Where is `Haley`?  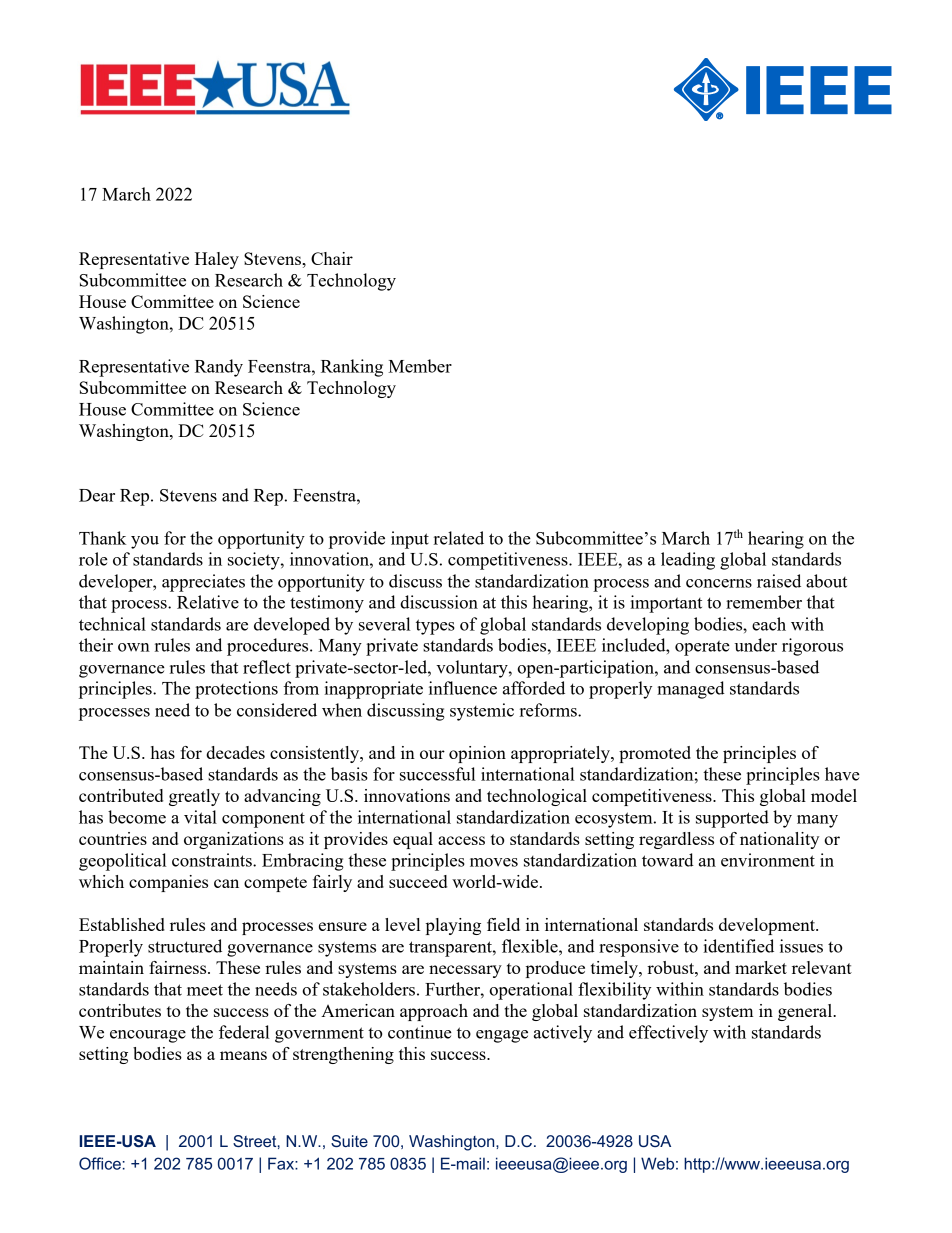 Haley is located at coordinates (217, 260).
